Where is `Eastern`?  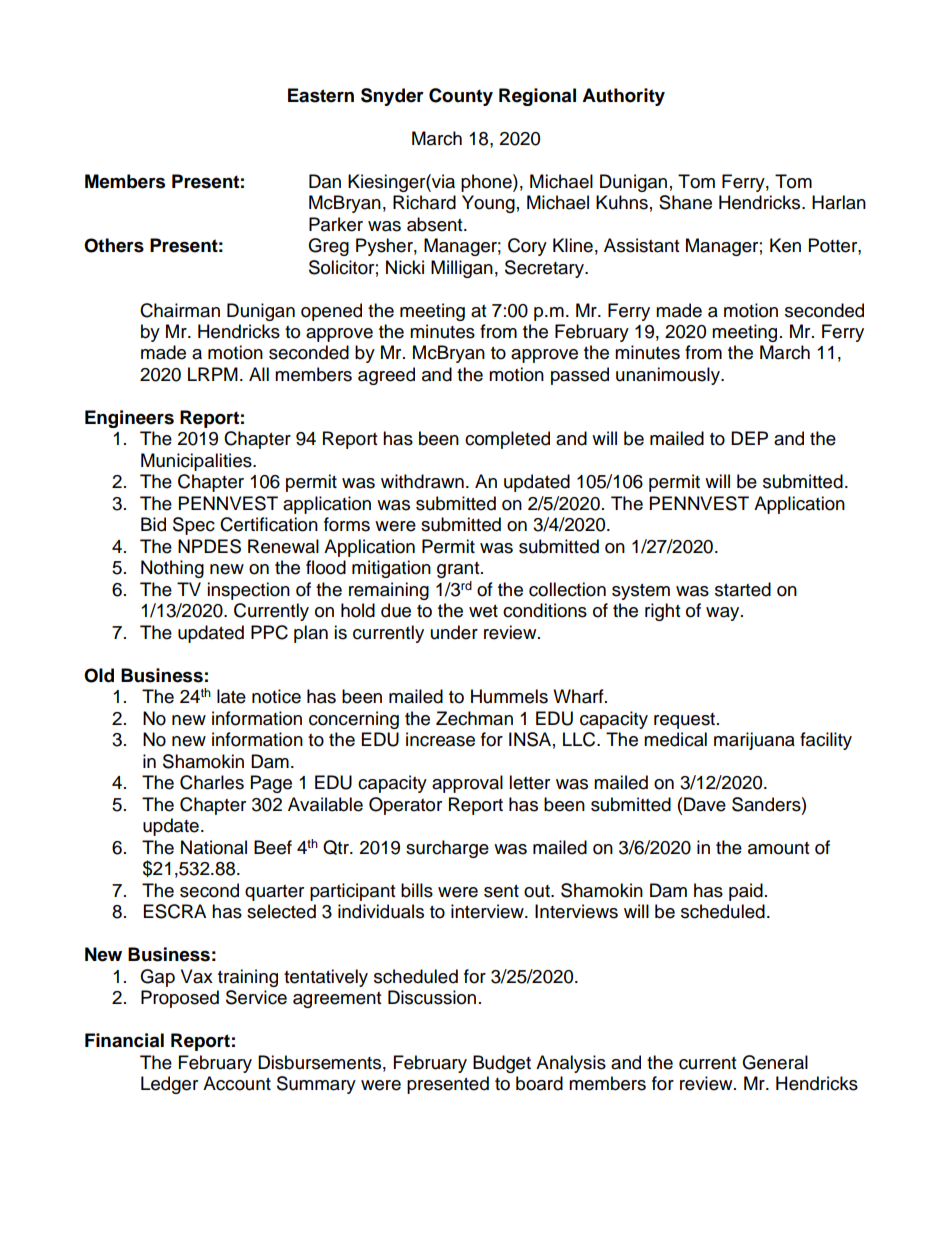 Eastern is located at coordinates (321, 95).
